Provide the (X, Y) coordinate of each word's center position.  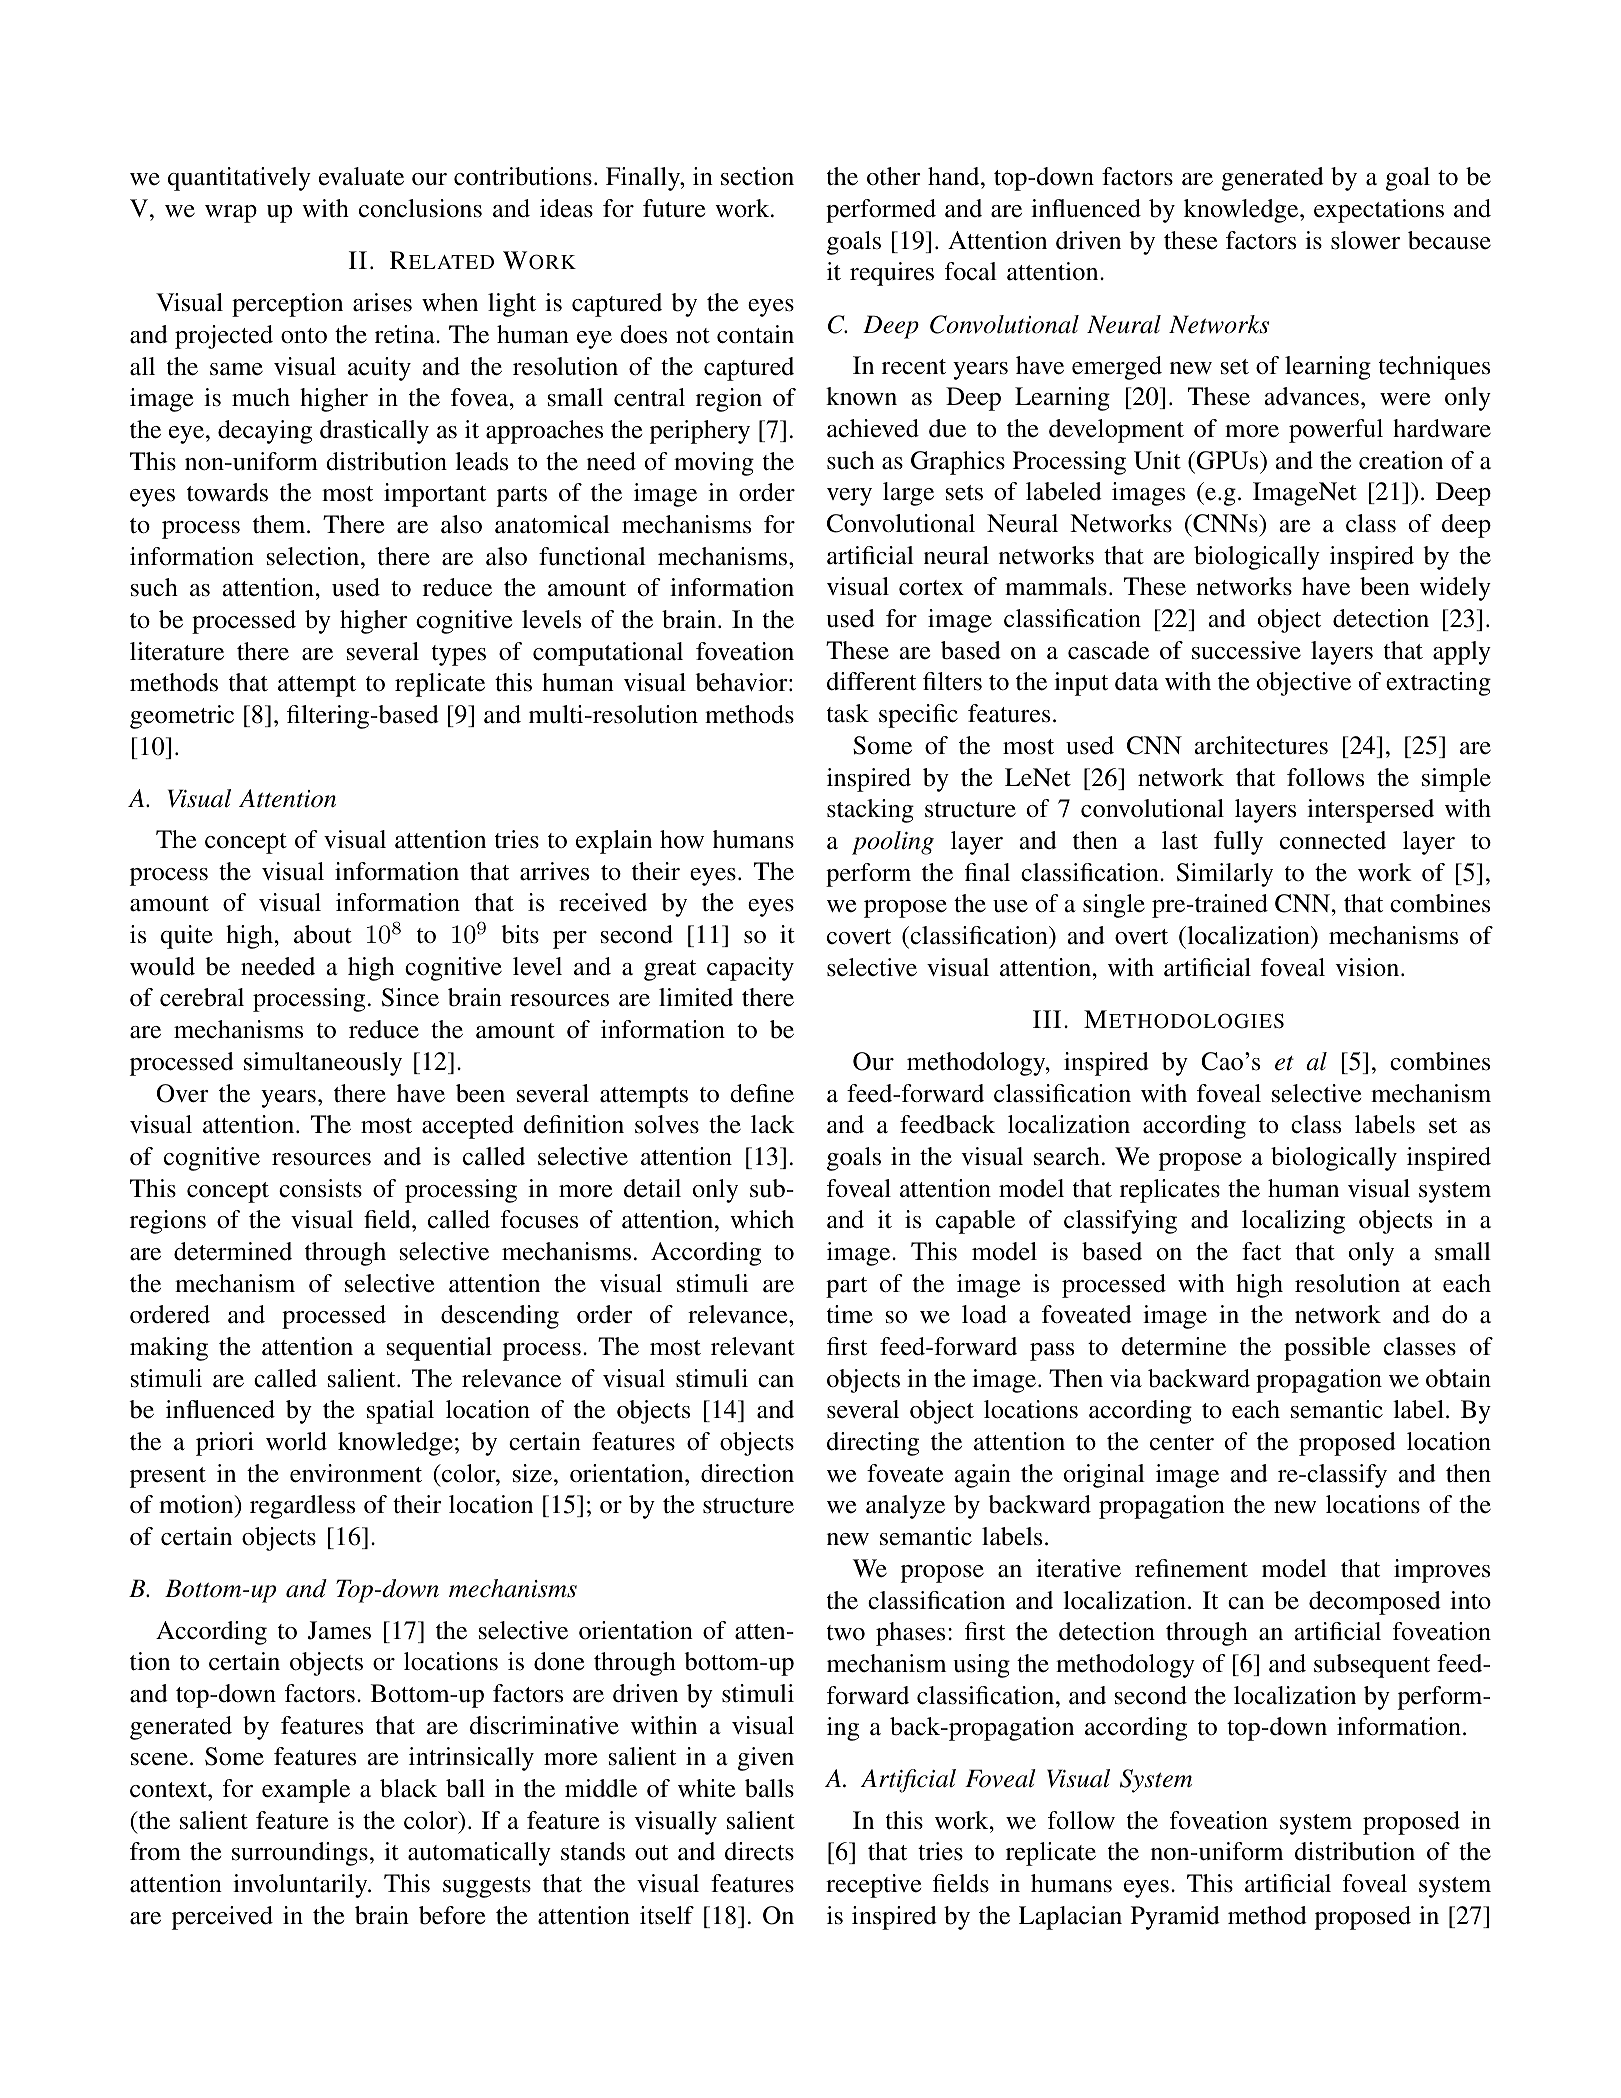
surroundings (300, 1854)
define (762, 1093)
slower (1365, 240)
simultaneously (323, 1064)
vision (1368, 967)
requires (892, 274)
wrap (231, 214)
